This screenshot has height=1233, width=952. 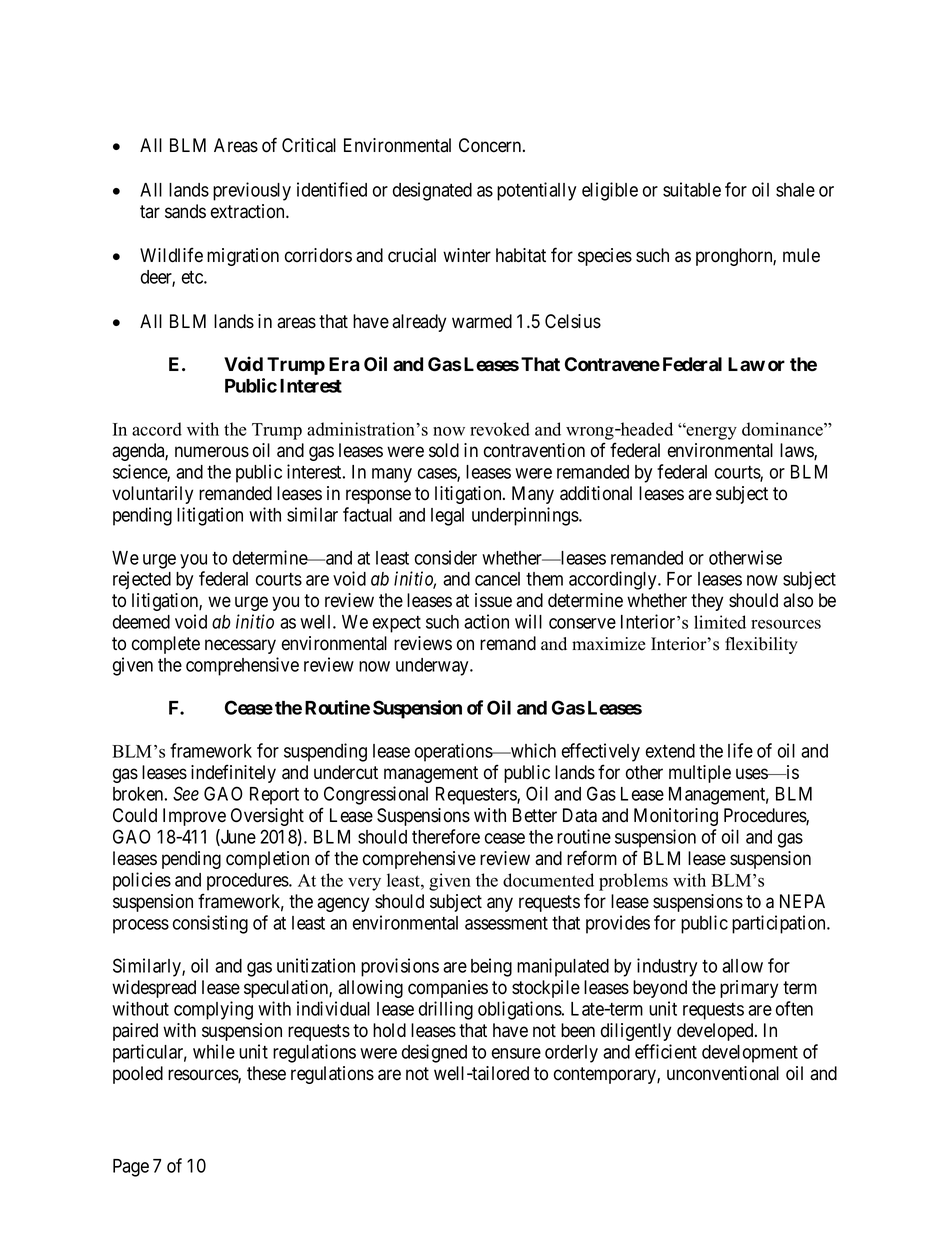 I want to click on necessary, so click(x=240, y=646).
